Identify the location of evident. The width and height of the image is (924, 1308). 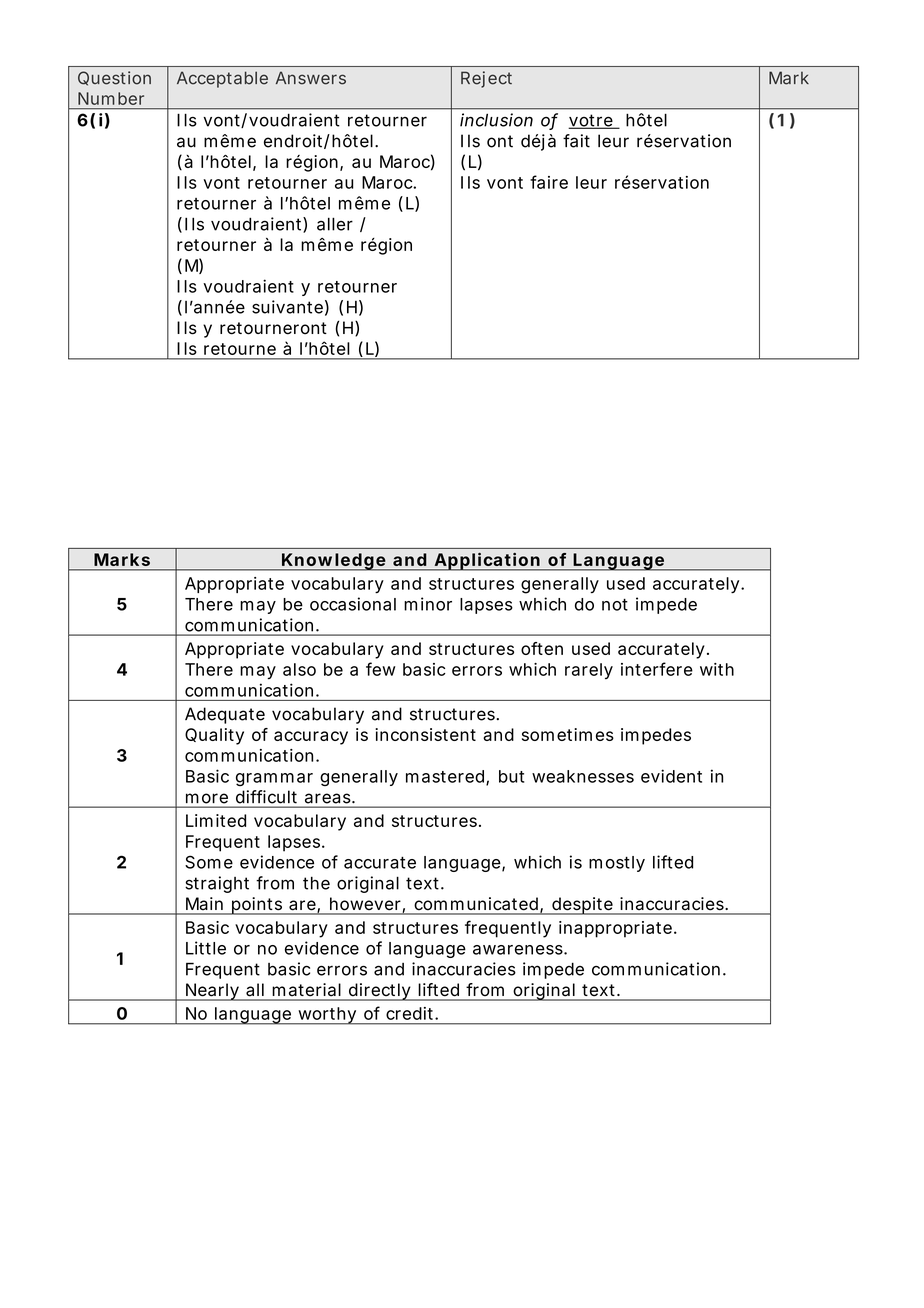
(671, 776).
